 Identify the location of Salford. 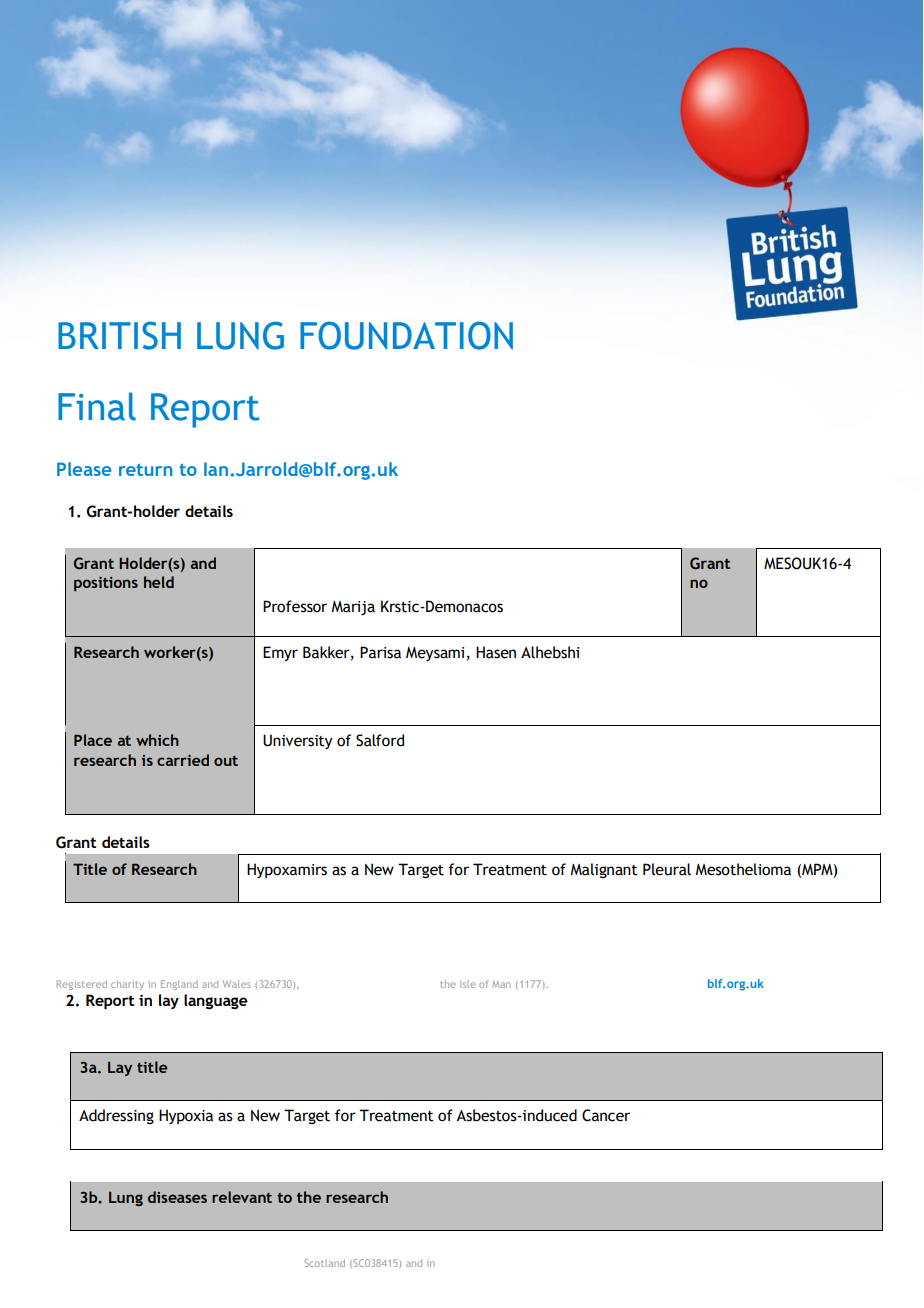
(380, 740).
